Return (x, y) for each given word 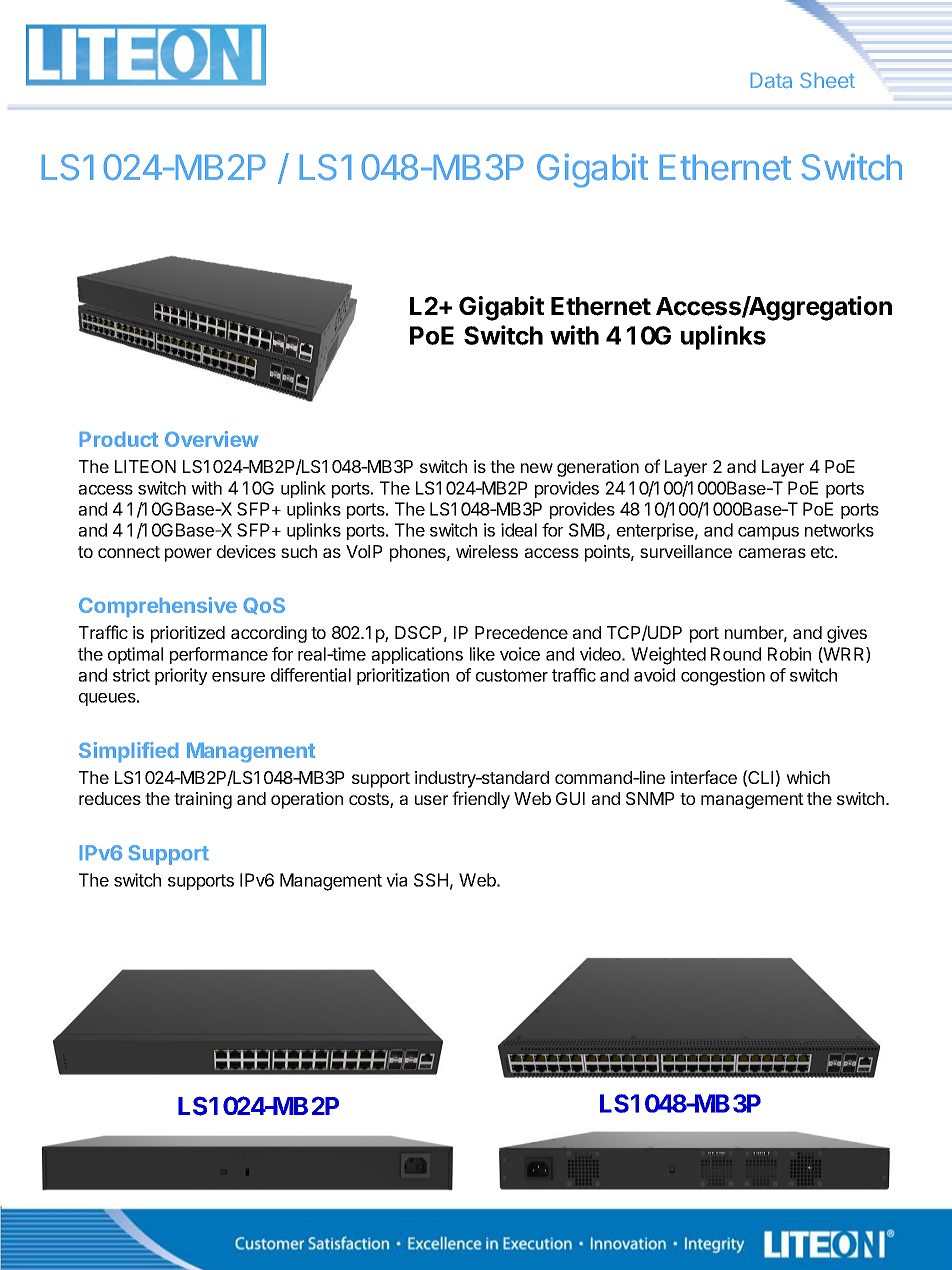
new (537, 468)
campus (768, 533)
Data (771, 80)
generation (598, 468)
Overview (211, 439)
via (396, 880)
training (203, 800)
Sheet (827, 80)
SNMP (650, 798)
